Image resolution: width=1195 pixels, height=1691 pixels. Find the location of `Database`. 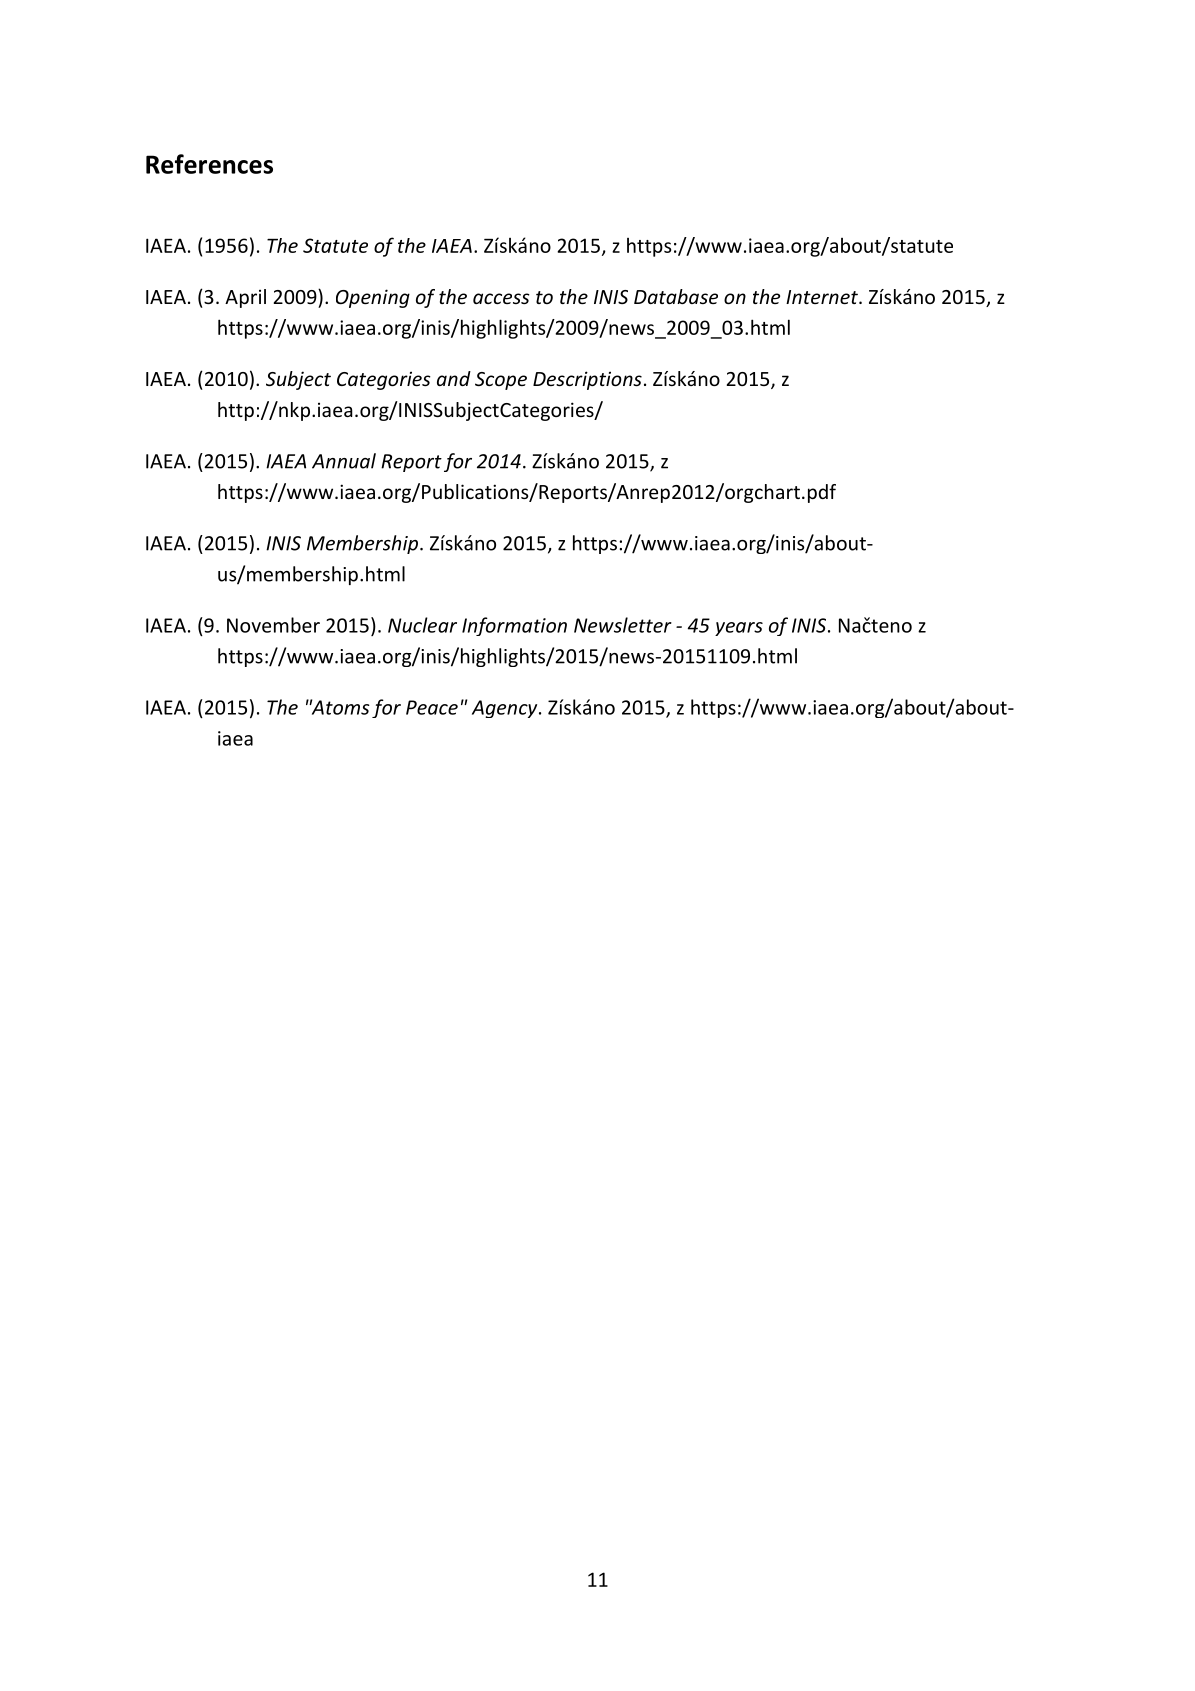

Database is located at coordinates (676, 296).
